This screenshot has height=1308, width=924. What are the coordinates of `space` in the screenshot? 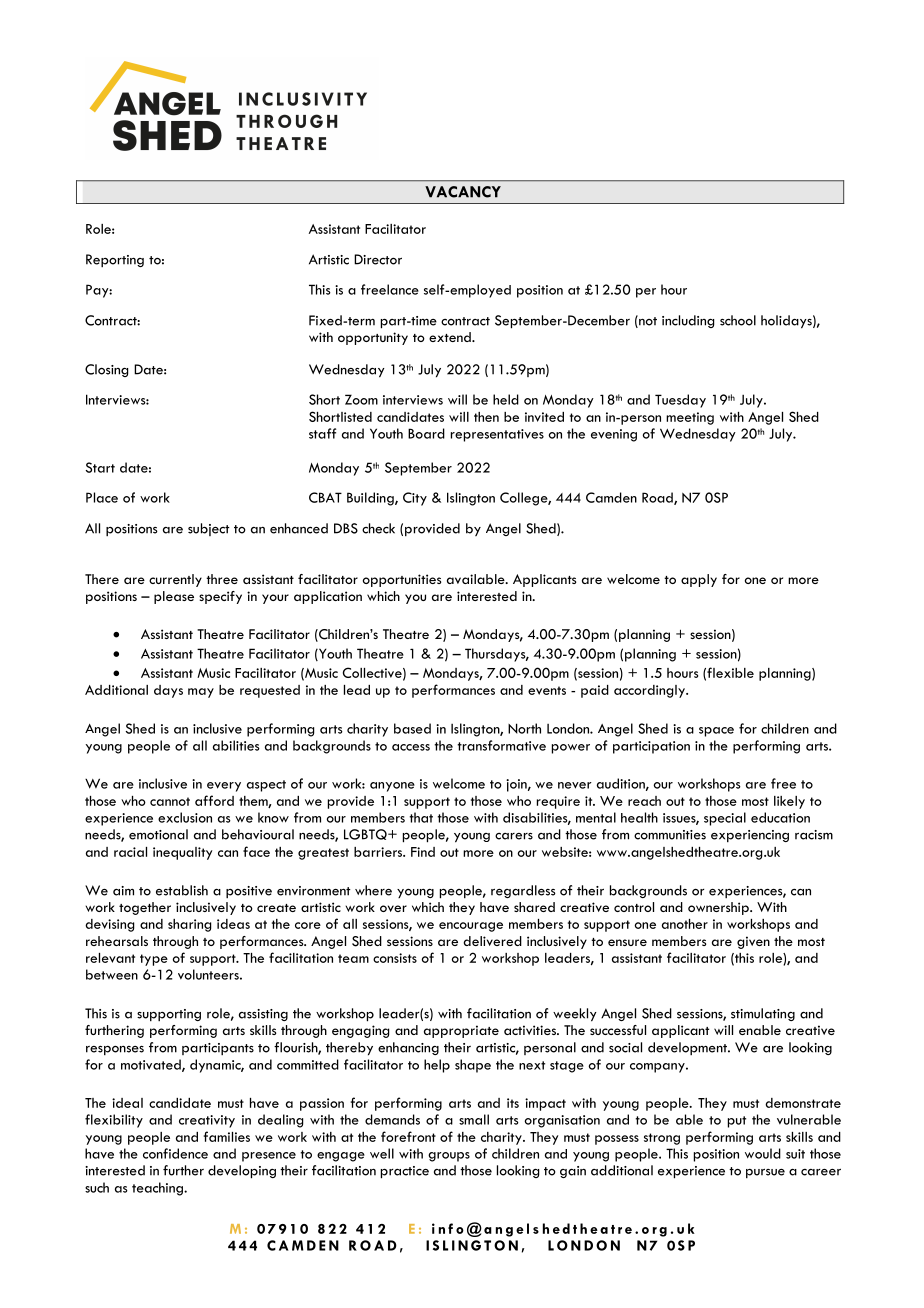 It's located at (716, 732).
